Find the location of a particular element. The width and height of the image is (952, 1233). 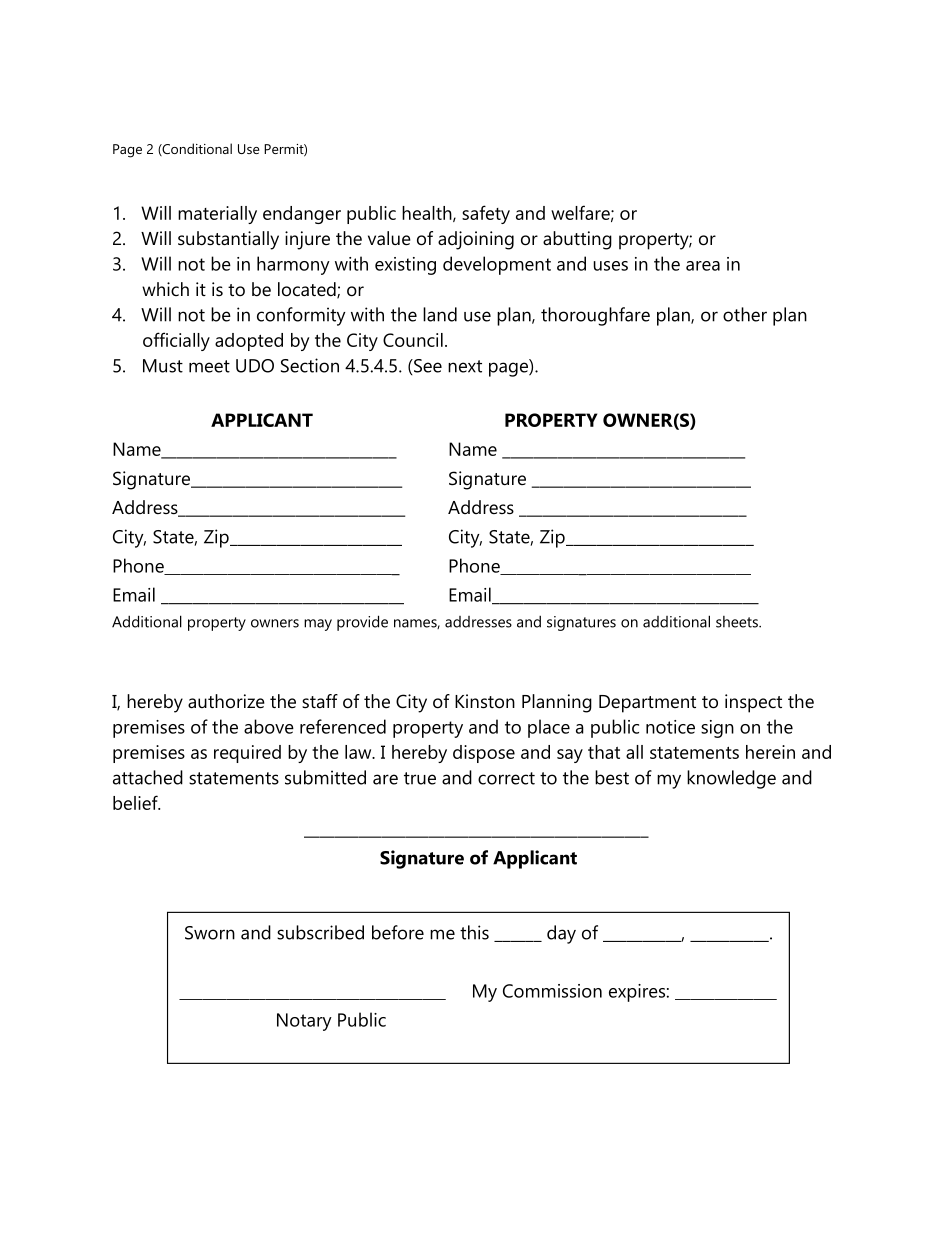

sheets is located at coordinates (738, 622).
